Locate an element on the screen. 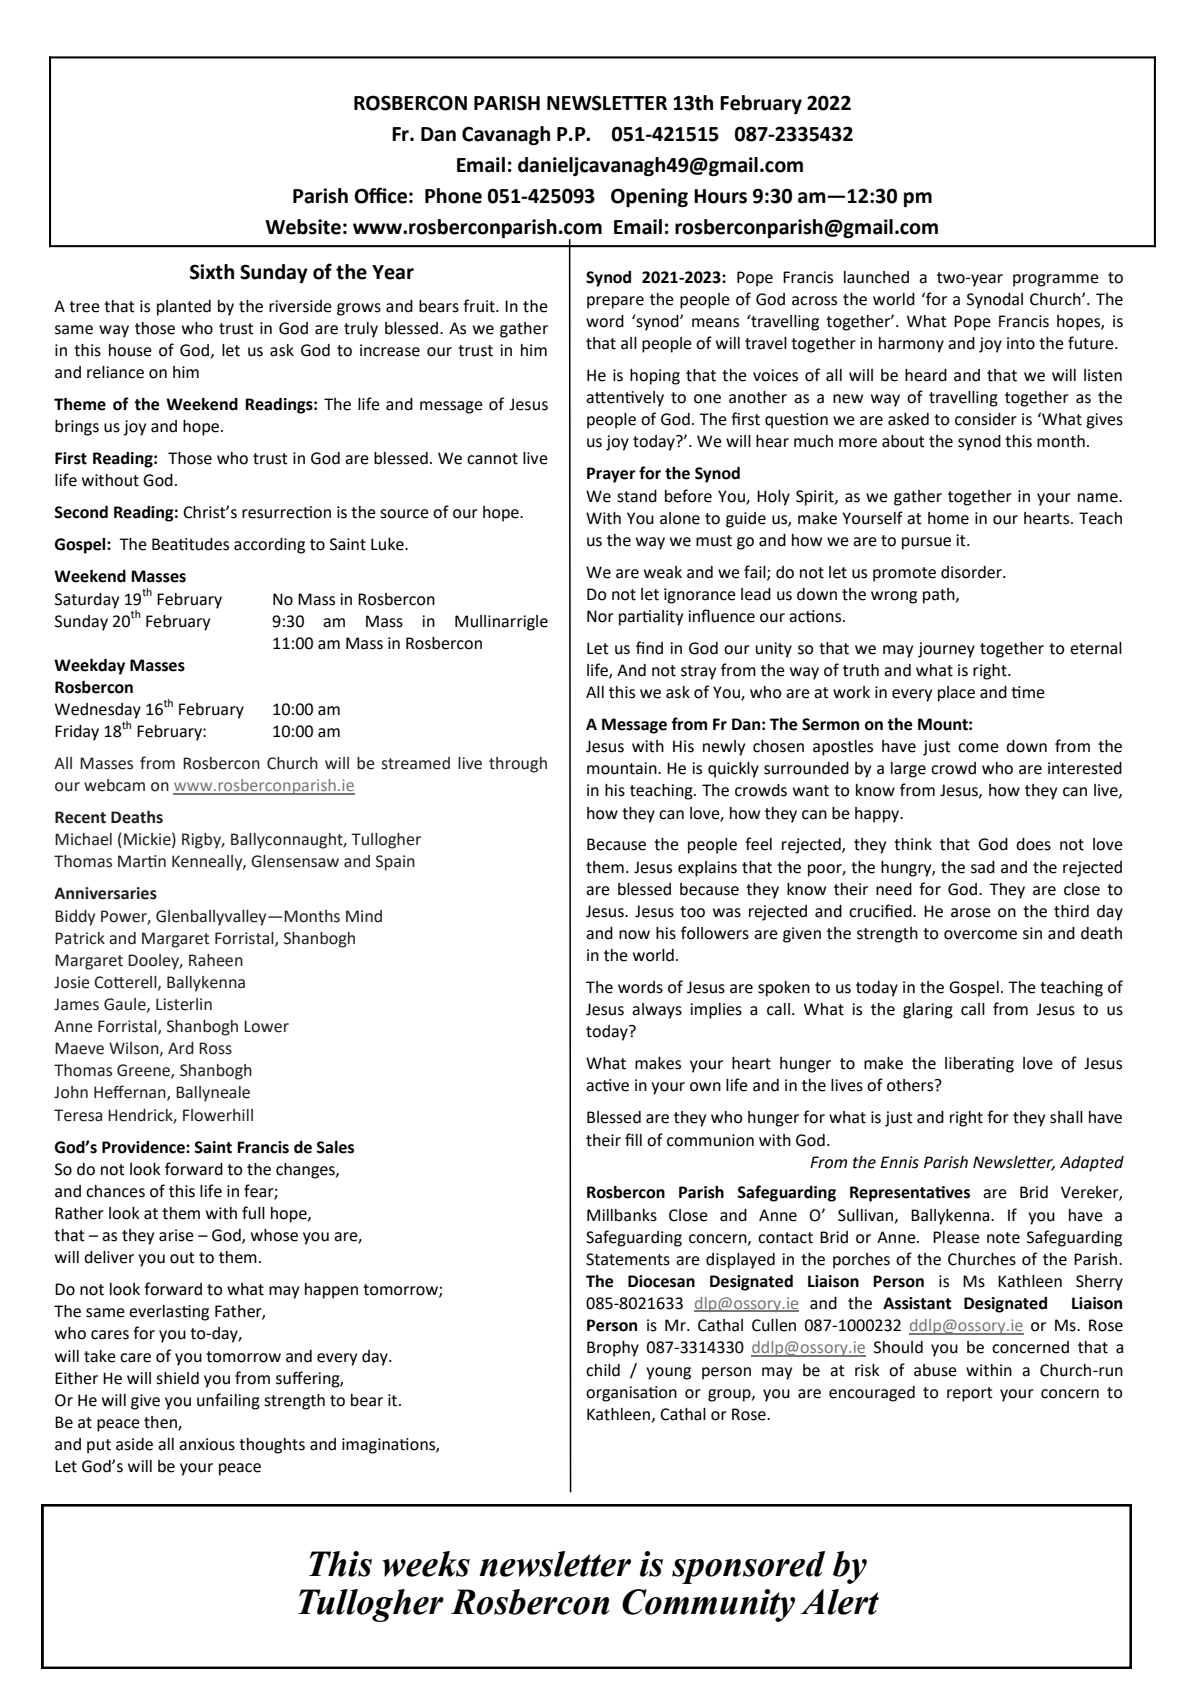 Image resolution: width=1199 pixels, height=1695 pixels. sad is located at coordinates (983, 867).
